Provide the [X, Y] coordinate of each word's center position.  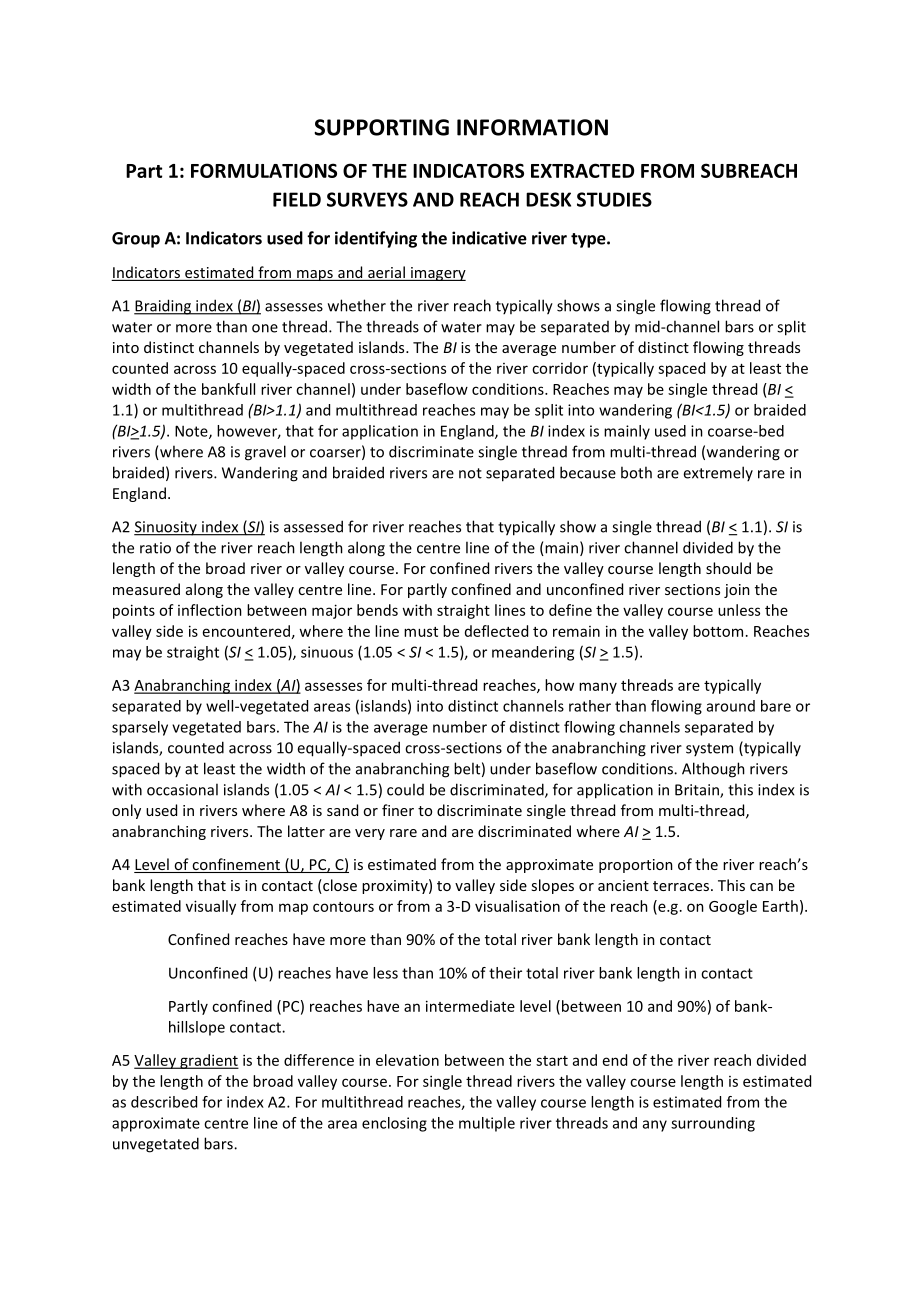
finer [398, 810]
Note [192, 432]
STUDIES [614, 199]
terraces [681, 886]
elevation [407, 1060]
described [164, 1102]
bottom [718, 631]
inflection [210, 610]
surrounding [713, 1124]
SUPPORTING [381, 127]
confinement [236, 865]
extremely [718, 473]
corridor [560, 368]
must [421, 632]
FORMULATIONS [264, 170]
